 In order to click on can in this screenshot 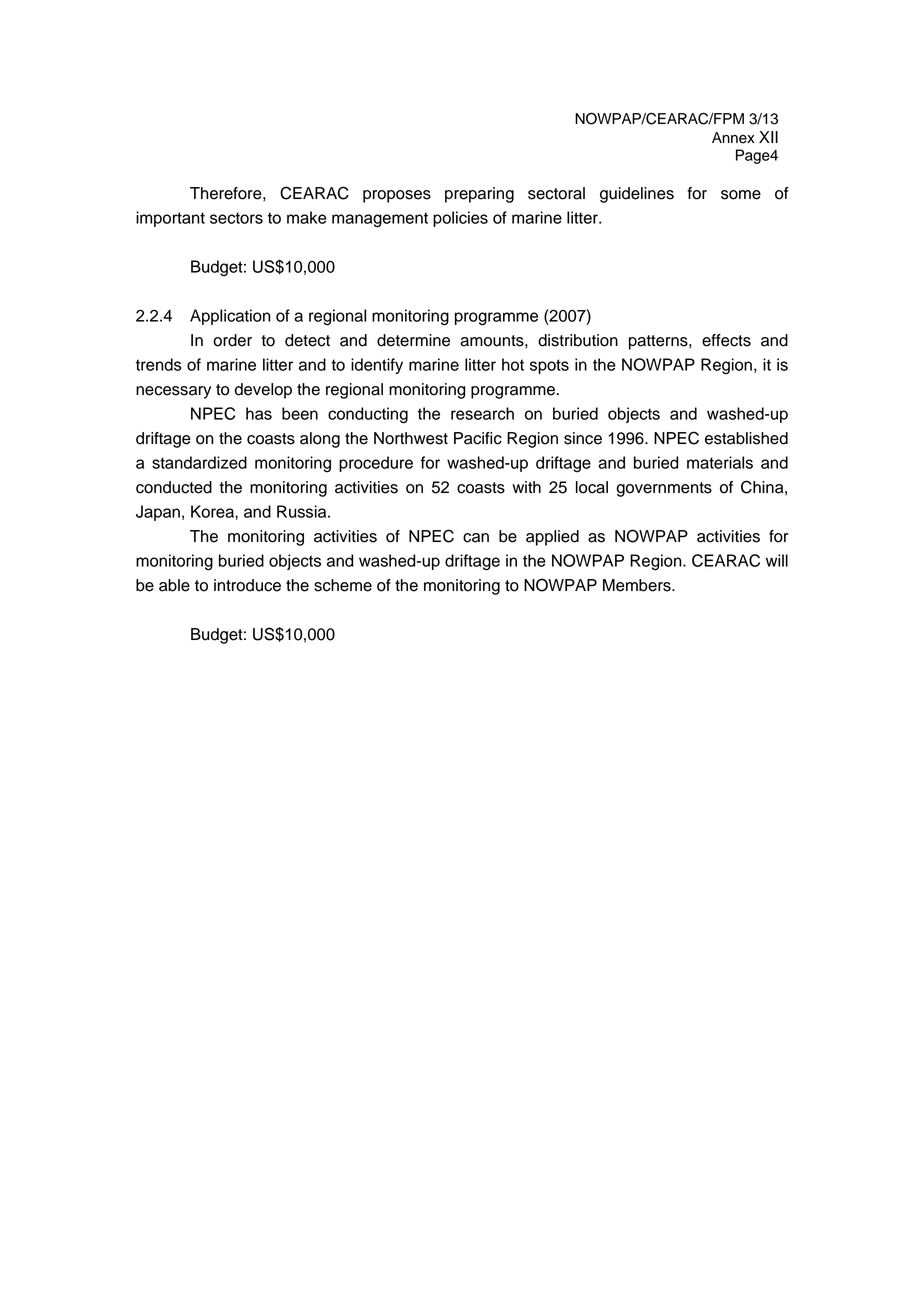, I will do `click(476, 538)`.
